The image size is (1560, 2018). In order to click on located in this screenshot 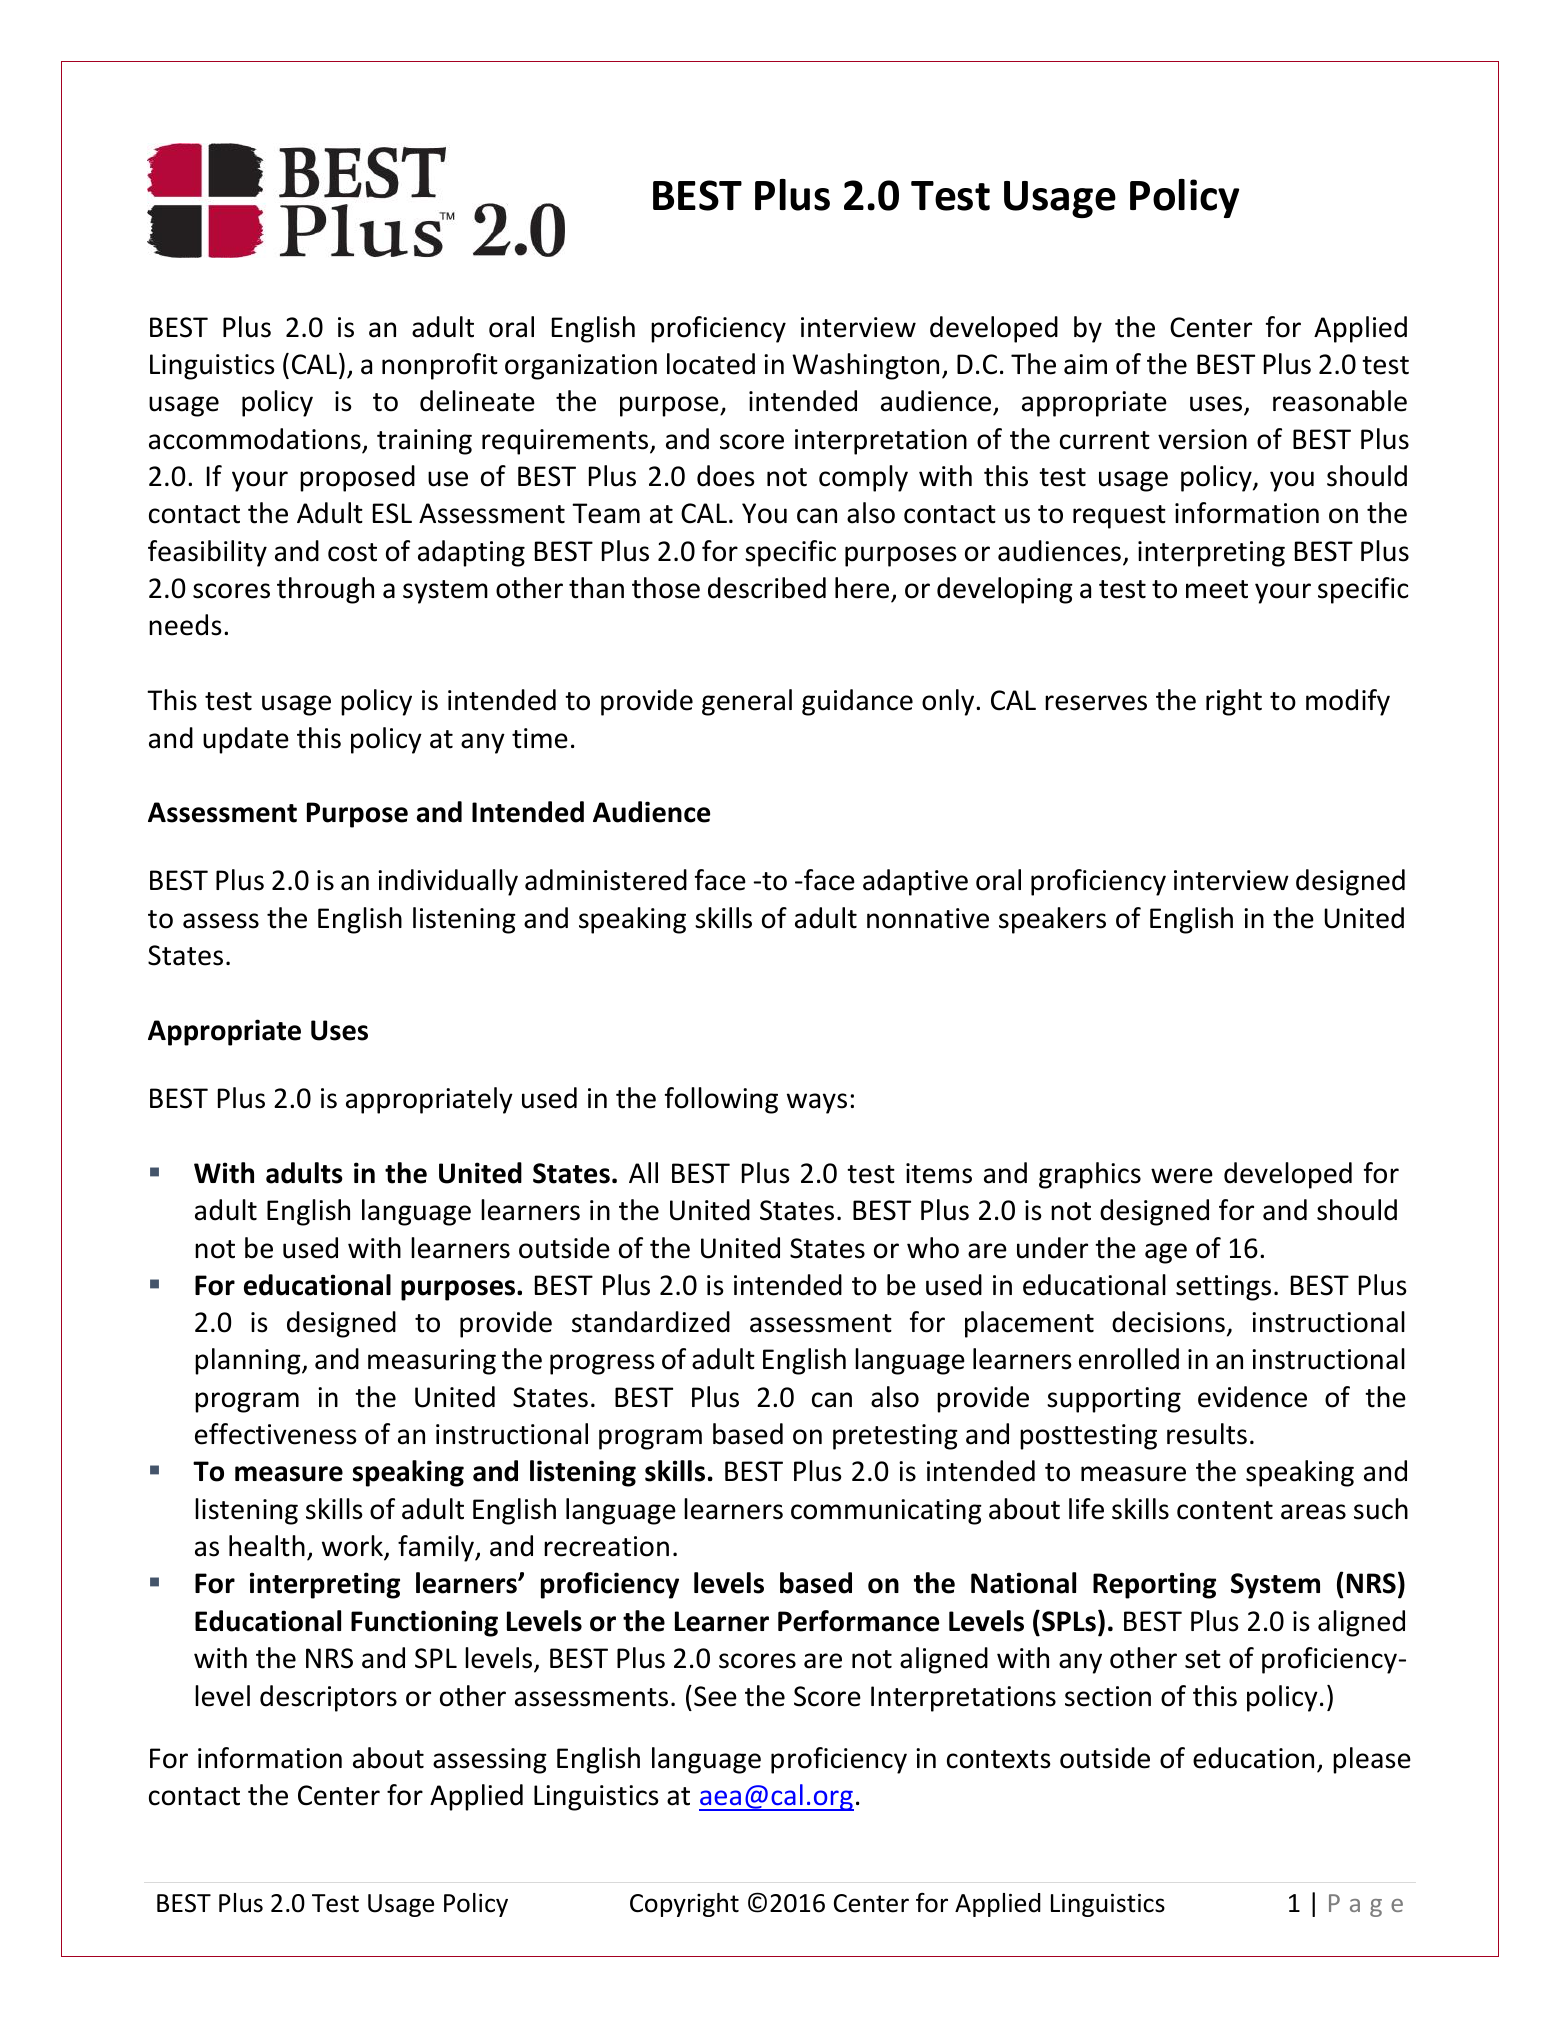, I will do `click(711, 364)`.
